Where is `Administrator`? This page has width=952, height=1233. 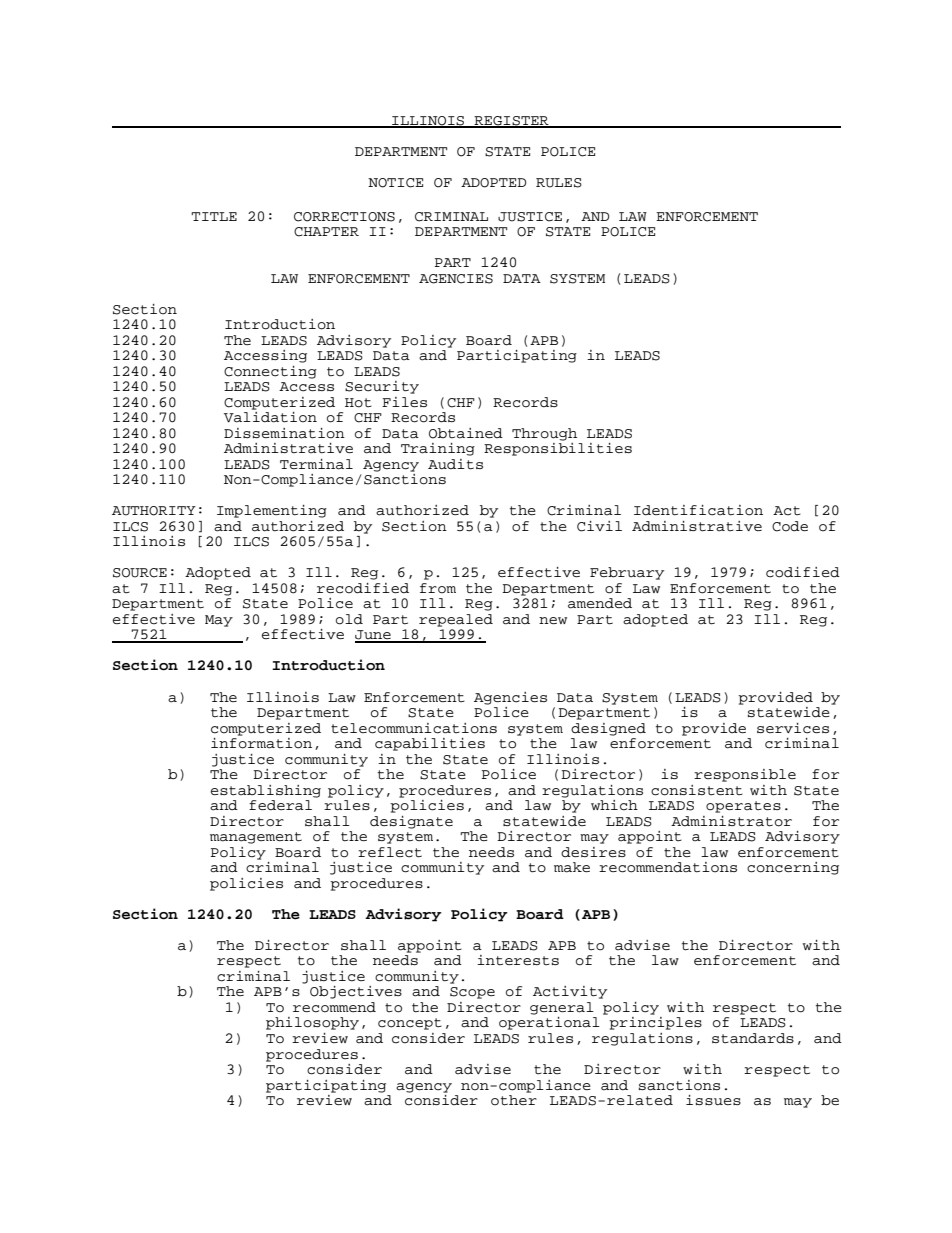
Administrator is located at coordinates (731, 821).
